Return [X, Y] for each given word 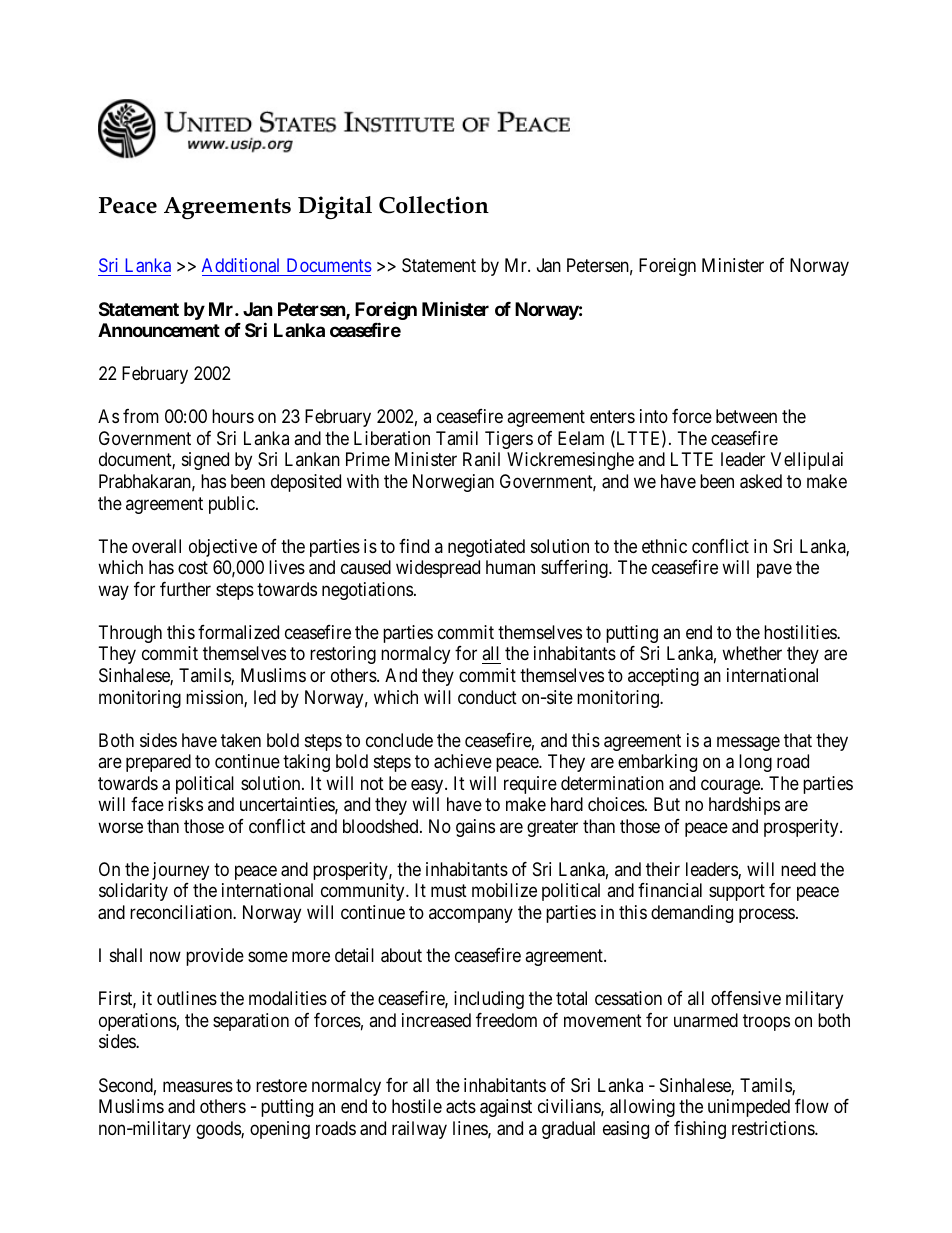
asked [761, 481]
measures [198, 1086]
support [737, 893]
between [746, 416]
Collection [434, 205]
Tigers [509, 440]
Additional [240, 265]
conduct [487, 697]
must [449, 891]
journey [180, 871]
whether [752, 653]
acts [461, 1107]
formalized [238, 632]
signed [205, 461]
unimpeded [749, 1108]
